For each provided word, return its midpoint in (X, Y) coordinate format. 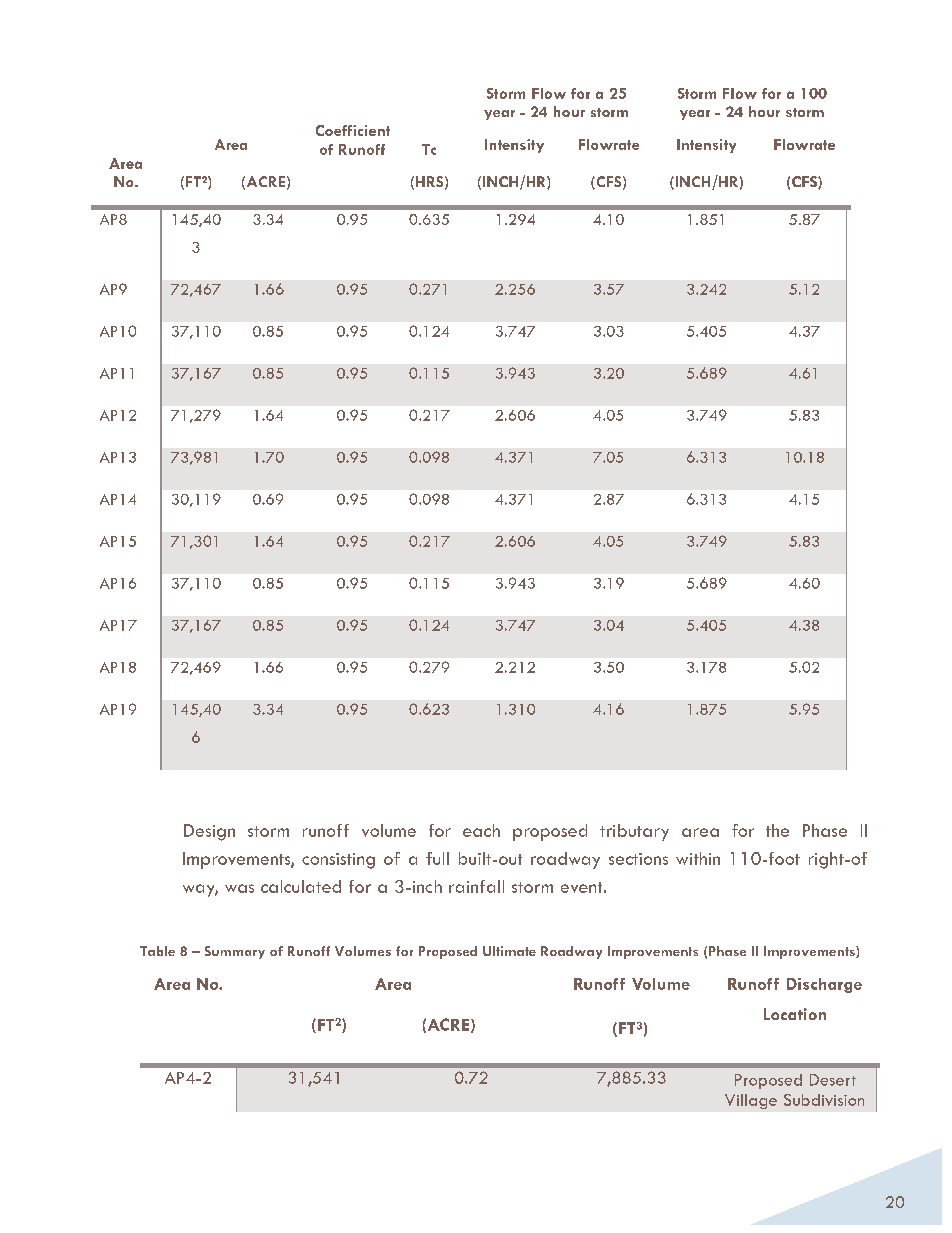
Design (209, 832)
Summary (235, 952)
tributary (634, 832)
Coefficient (353, 130)
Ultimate (509, 951)
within (698, 858)
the (777, 830)
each (481, 830)
